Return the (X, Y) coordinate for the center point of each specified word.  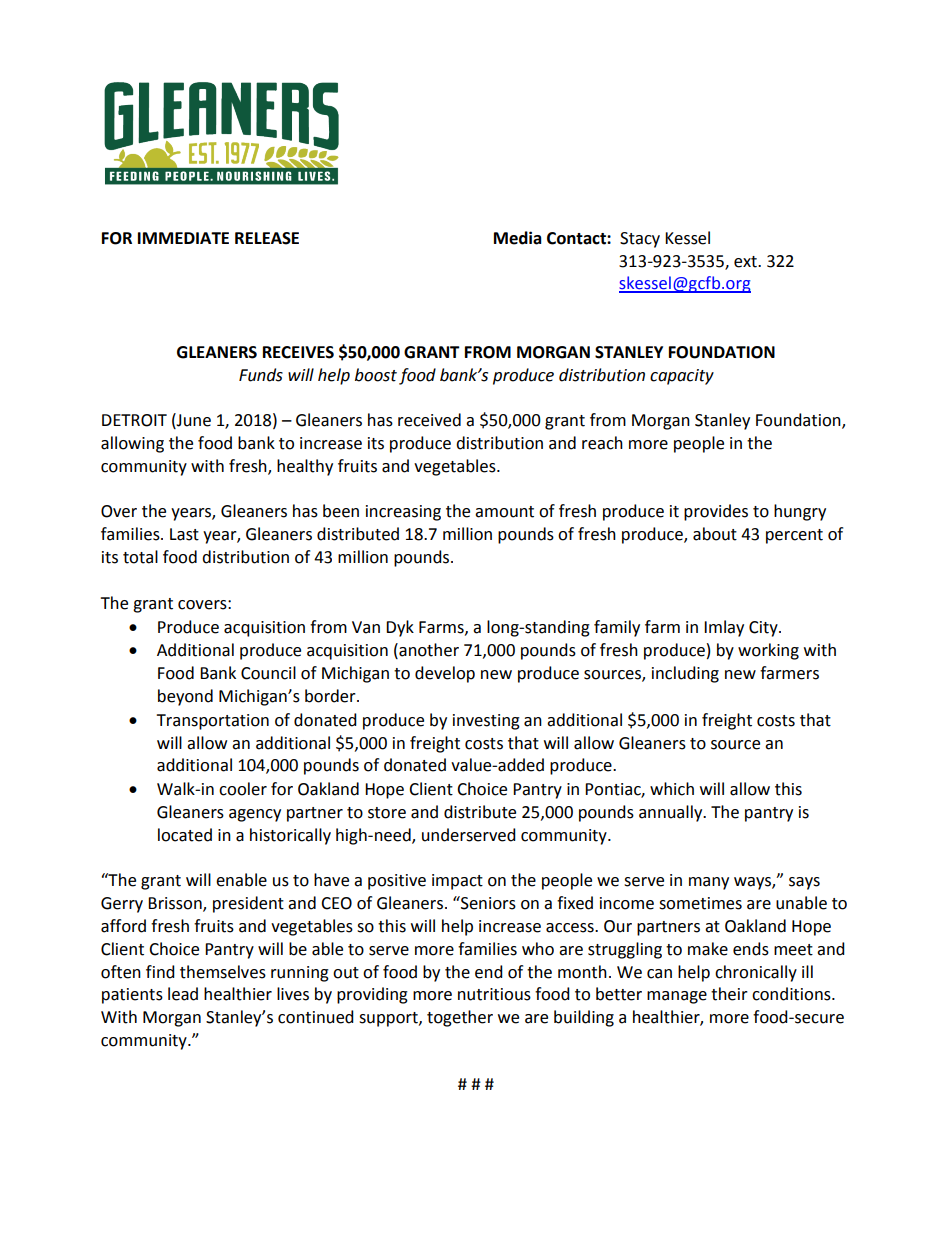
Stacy (640, 240)
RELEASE (267, 238)
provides (716, 512)
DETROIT (134, 420)
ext (746, 262)
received (429, 420)
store (387, 813)
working (768, 651)
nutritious (494, 994)
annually (672, 813)
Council (268, 673)
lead (183, 994)
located (185, 835)
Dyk (400, 628)
